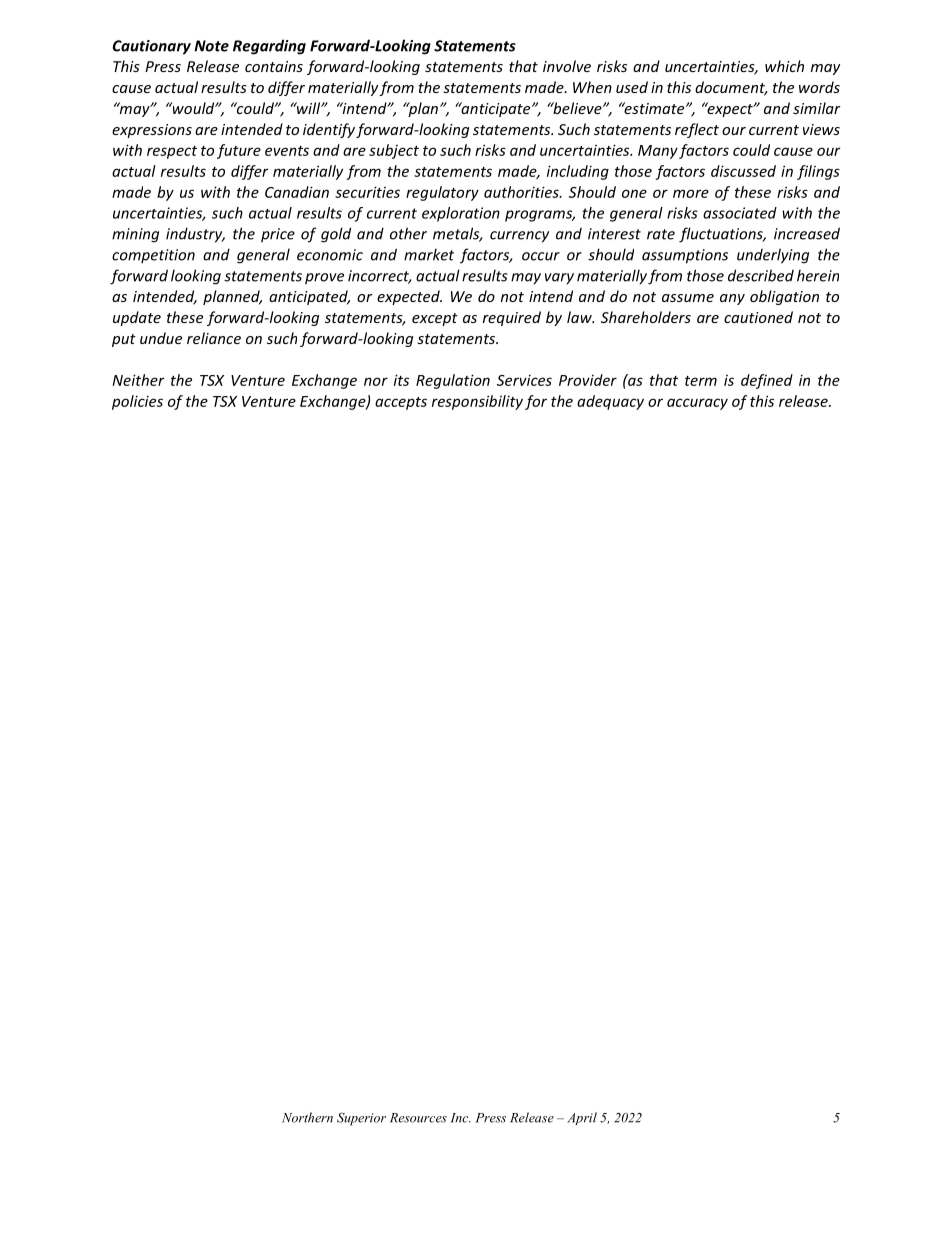 Image resolution: width=952 pixels, height=1233 pixels. What do you see at coordinates (567, 66) in the page?
I see `involve` at bounding box center [567, 66].
